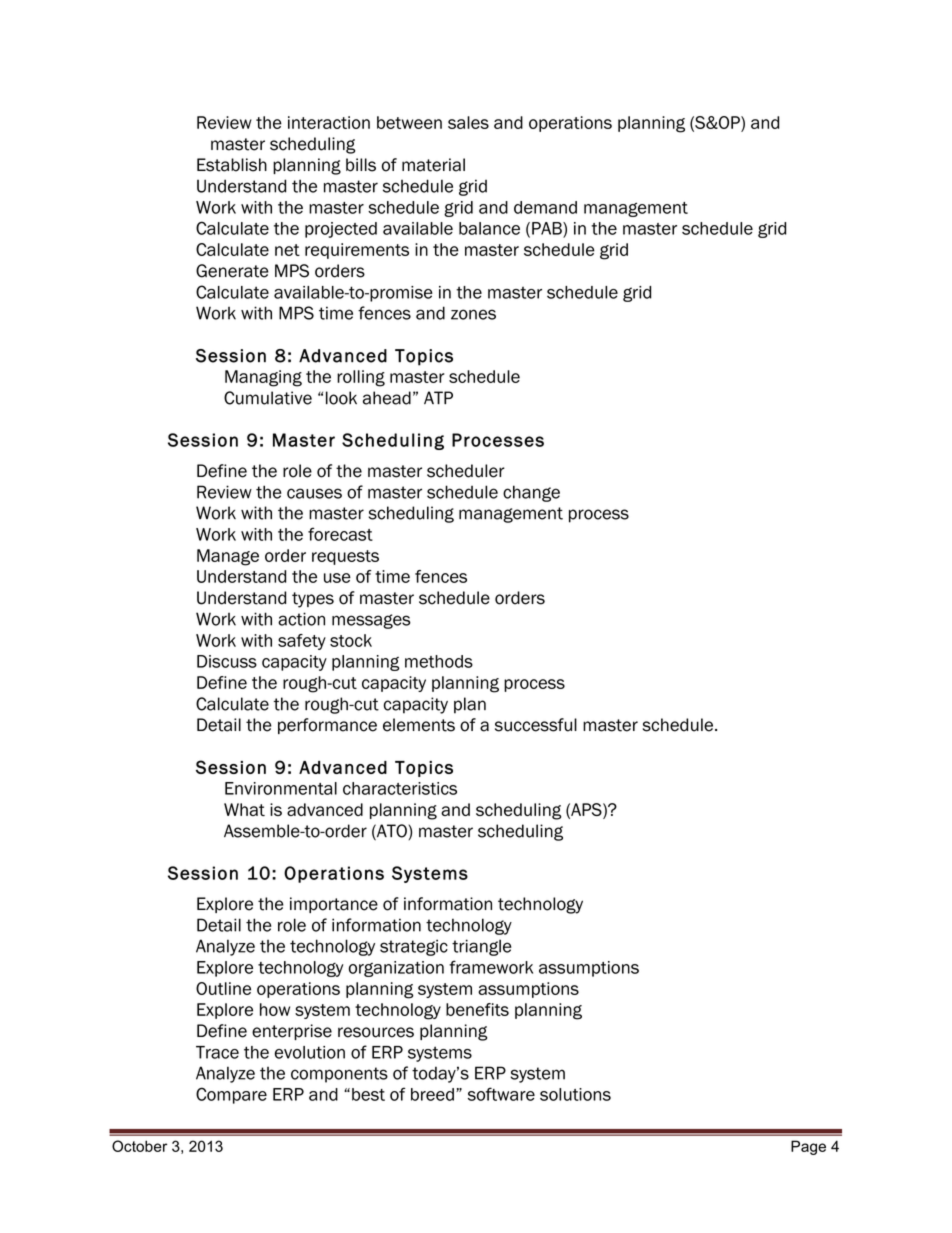 Image resolution: width=952 pixels, height=1233 pixels. I want to click on causes, so click(314, 493).
